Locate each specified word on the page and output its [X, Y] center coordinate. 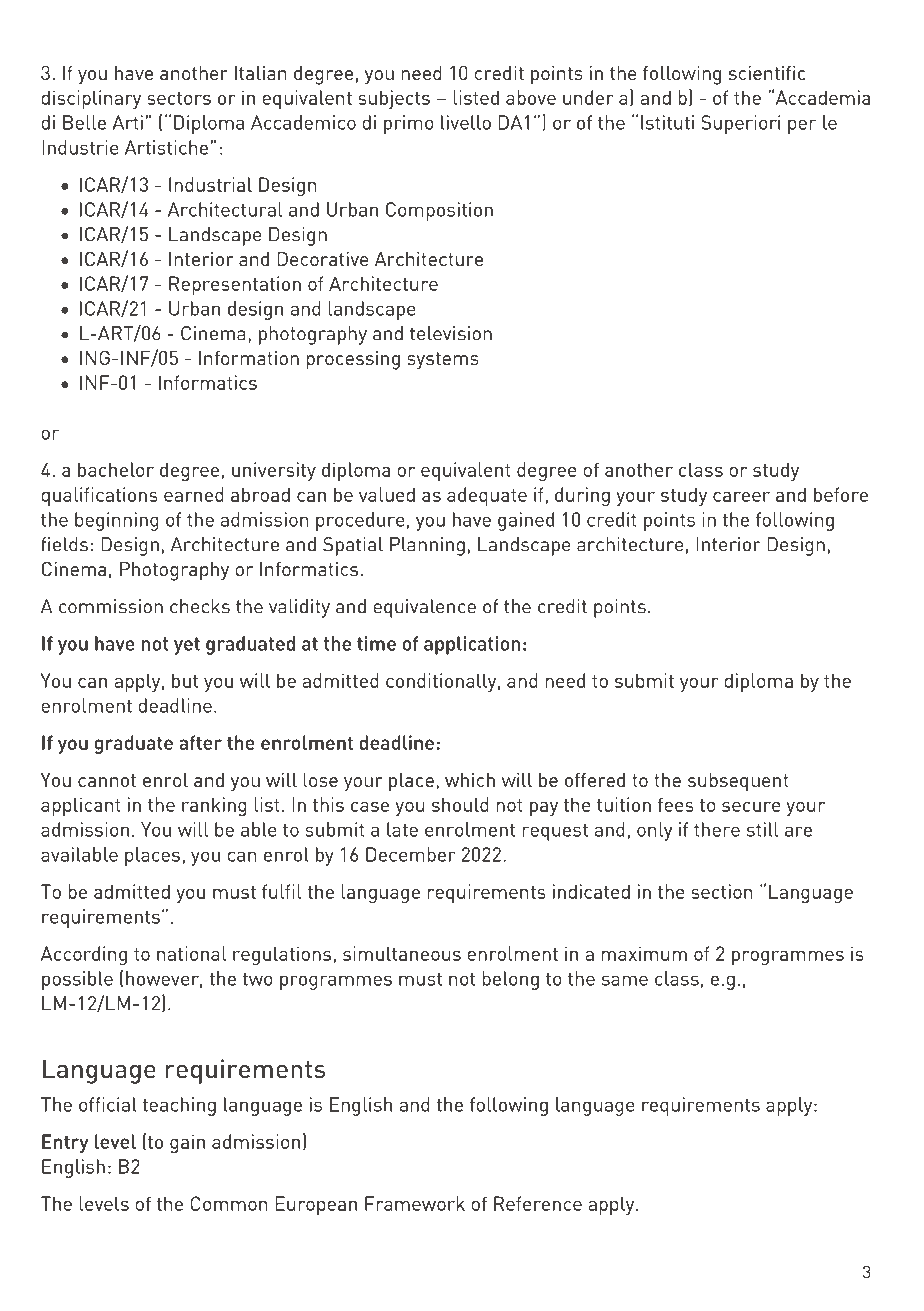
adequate [487, 496]
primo [409, 124]
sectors [179, 98]
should [460, 804]
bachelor [116, 469]
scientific [767, 73]
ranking [214, 807]
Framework [415, 1203]
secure [751, 807]
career [741, 497]
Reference [538, 1203]
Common [229, 1203]
